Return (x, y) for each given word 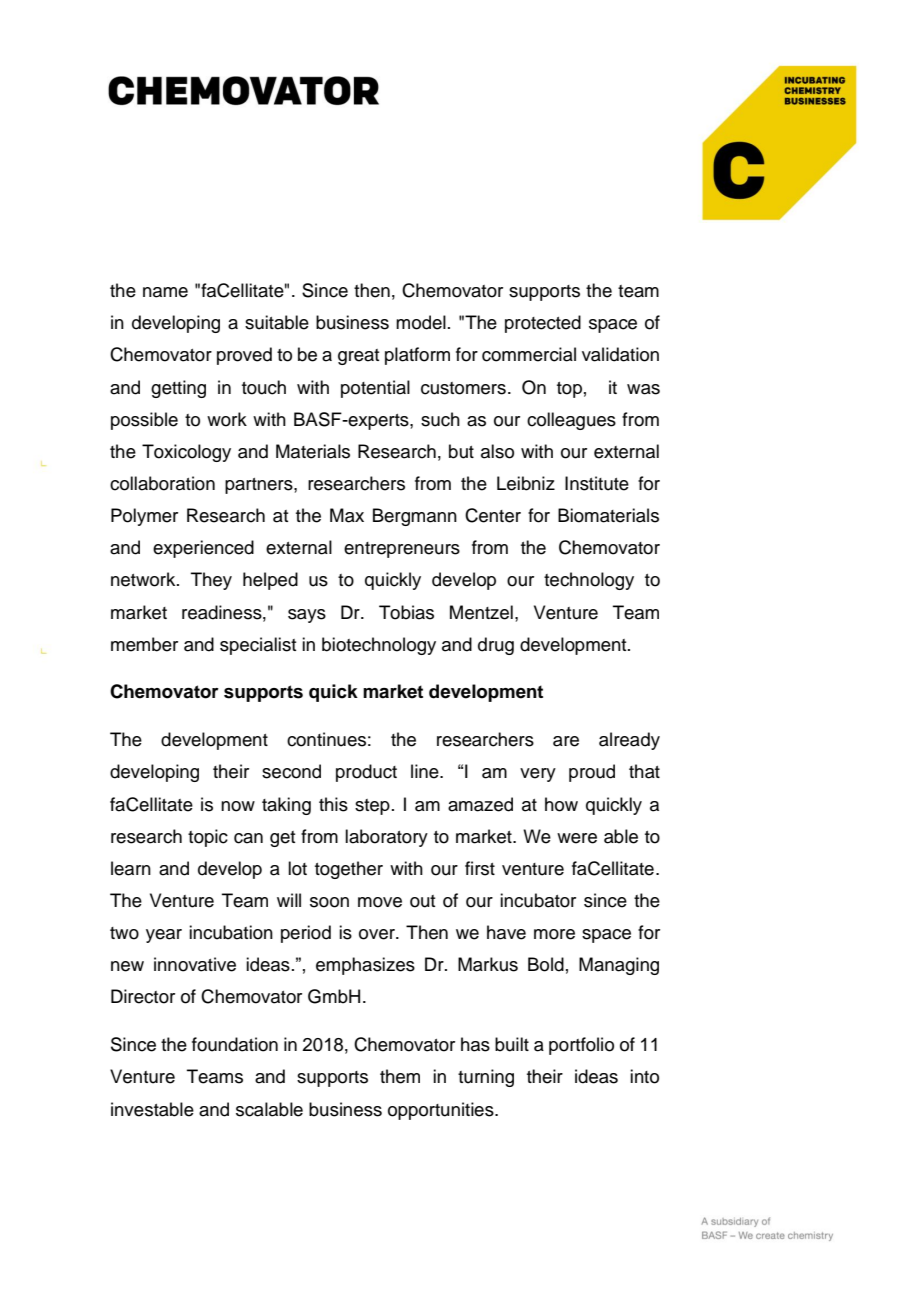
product (366, 773)
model (421, 322)
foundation (235, 1044)
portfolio (581, 1046)
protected (543, 324)
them (400, 1076)
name (165, 292)
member (144, 644)
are (566, 741)
